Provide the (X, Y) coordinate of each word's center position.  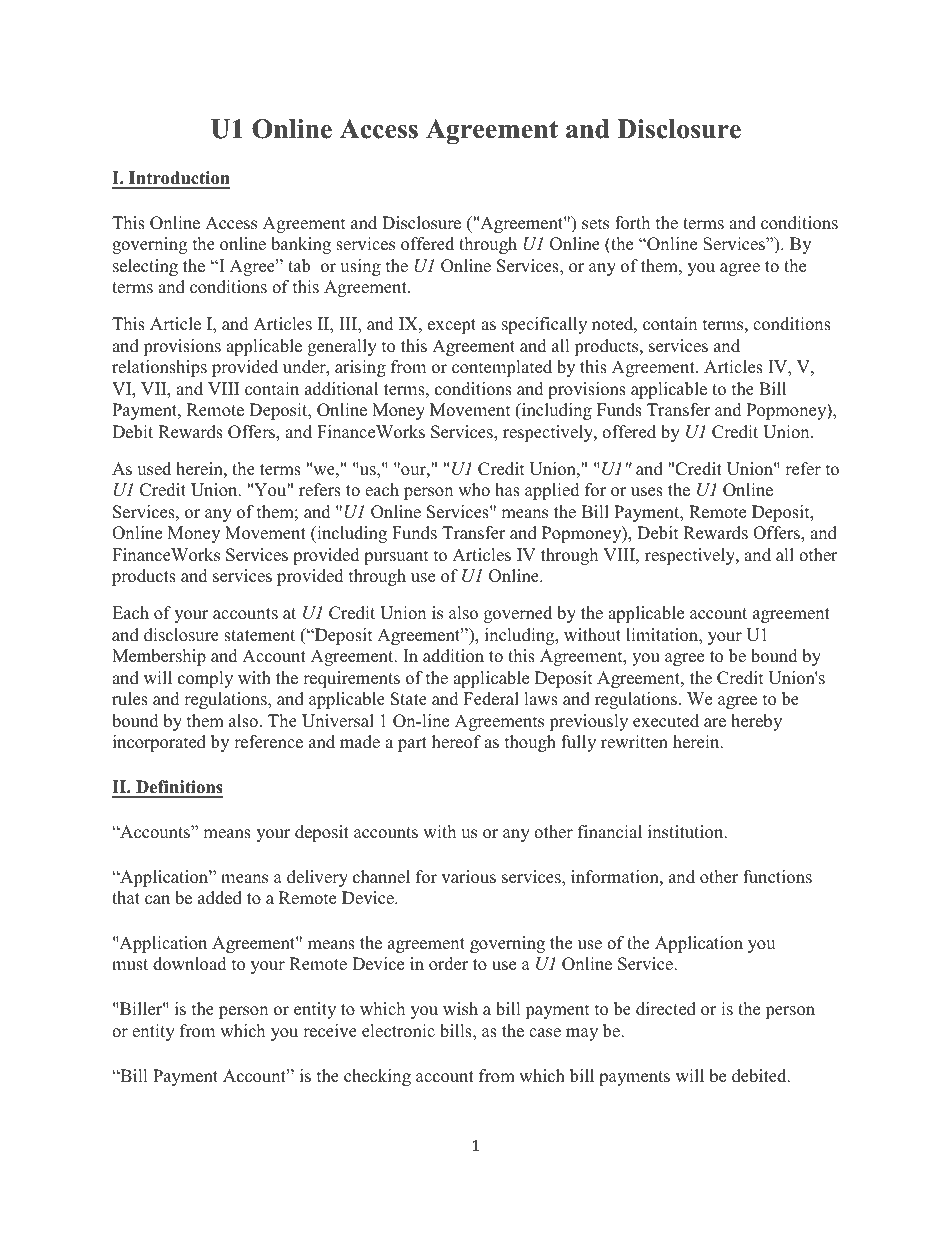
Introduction (178, 179)
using (360, 267)
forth (632, 223)
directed (666, 1009)
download (190, 964)
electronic (398, 1031)
